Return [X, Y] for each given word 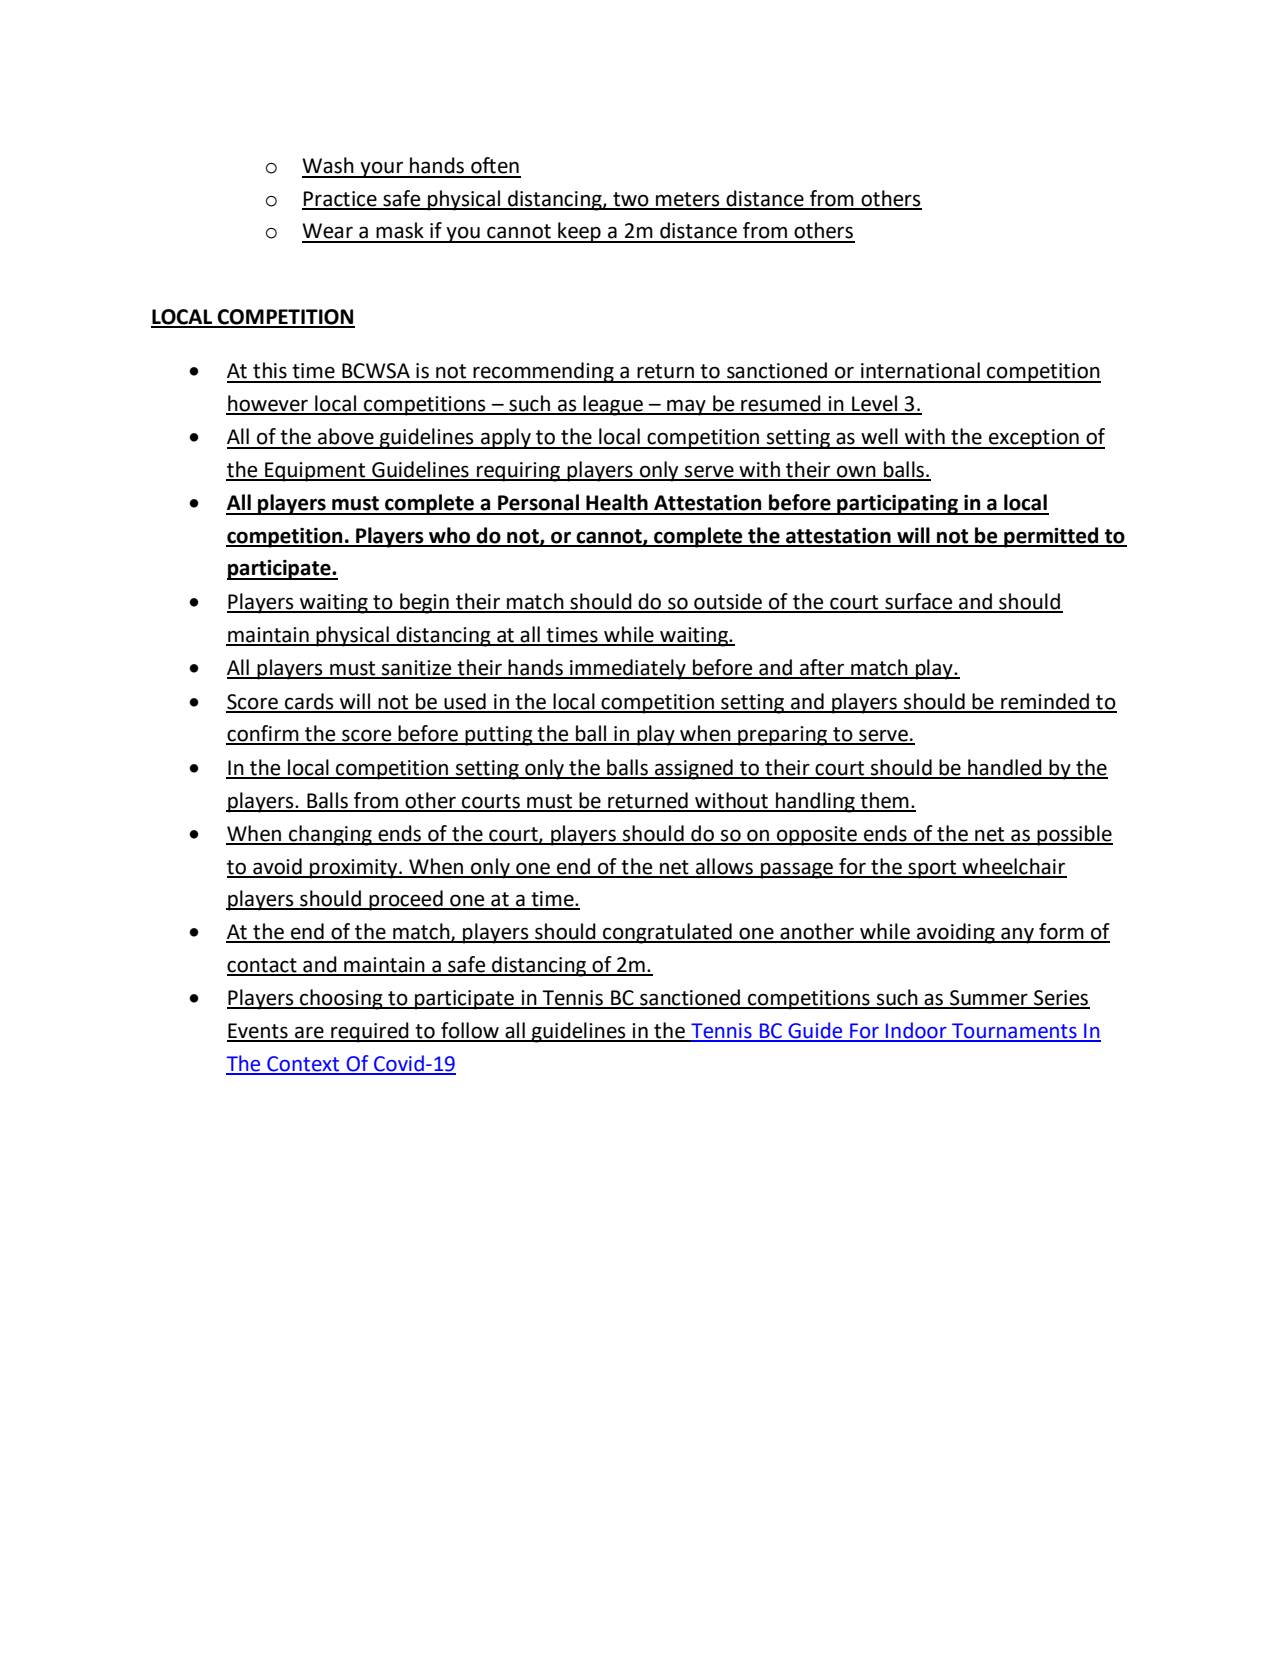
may [686, 407]
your [382, 169]
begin [424, 603]
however [268, 404]
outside [728, 602]
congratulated [667, 933]
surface [919, 602]
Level [874, 404]
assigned [694, 769]
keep [579, 232]
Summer [989, 999]
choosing [341, 999]
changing [330, 835]
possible [1074, 835]
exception [1034, 439]
